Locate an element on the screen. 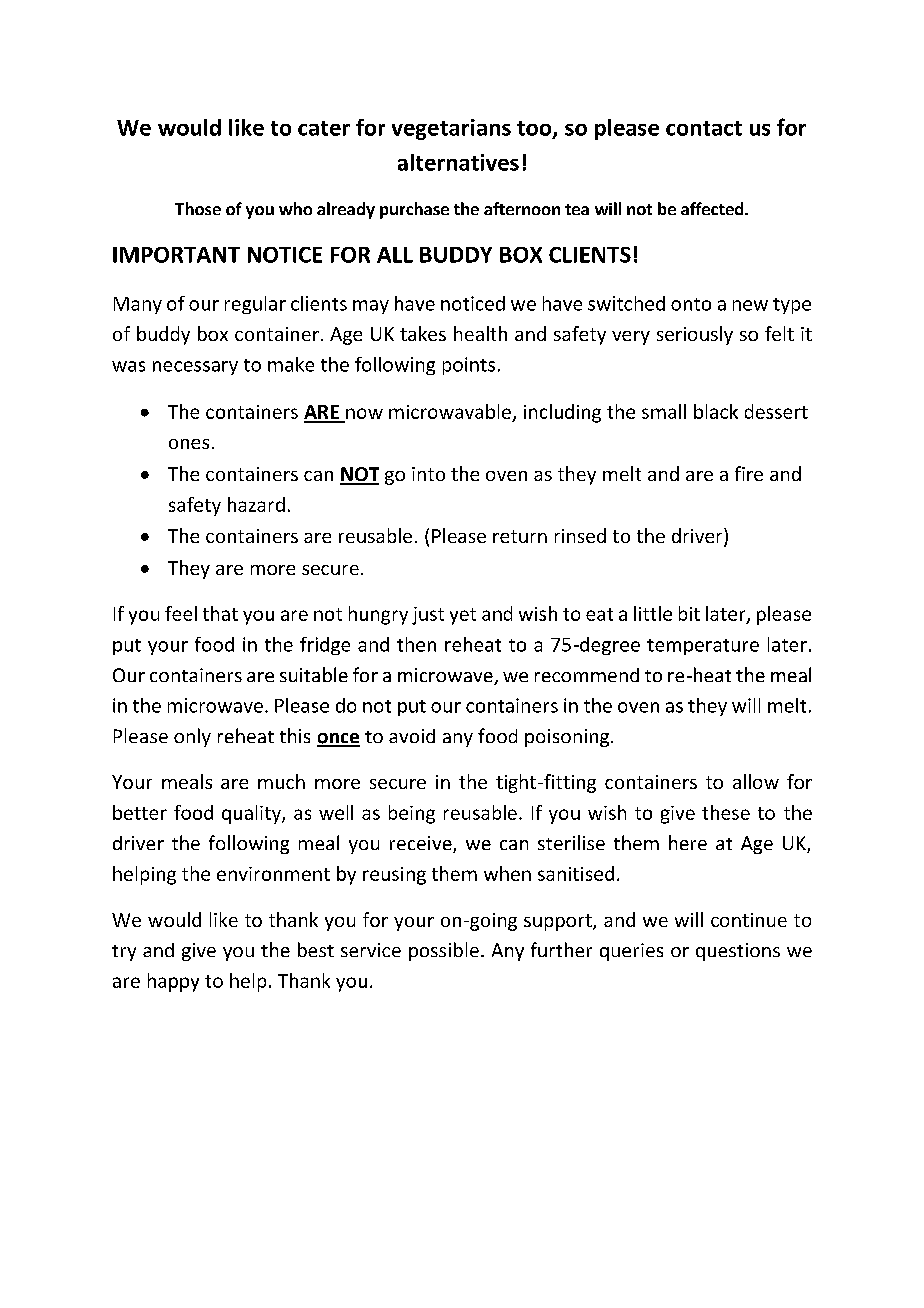 The height and width of the screenshot is (1308, 924). return is located at coordinates (520, 536).
